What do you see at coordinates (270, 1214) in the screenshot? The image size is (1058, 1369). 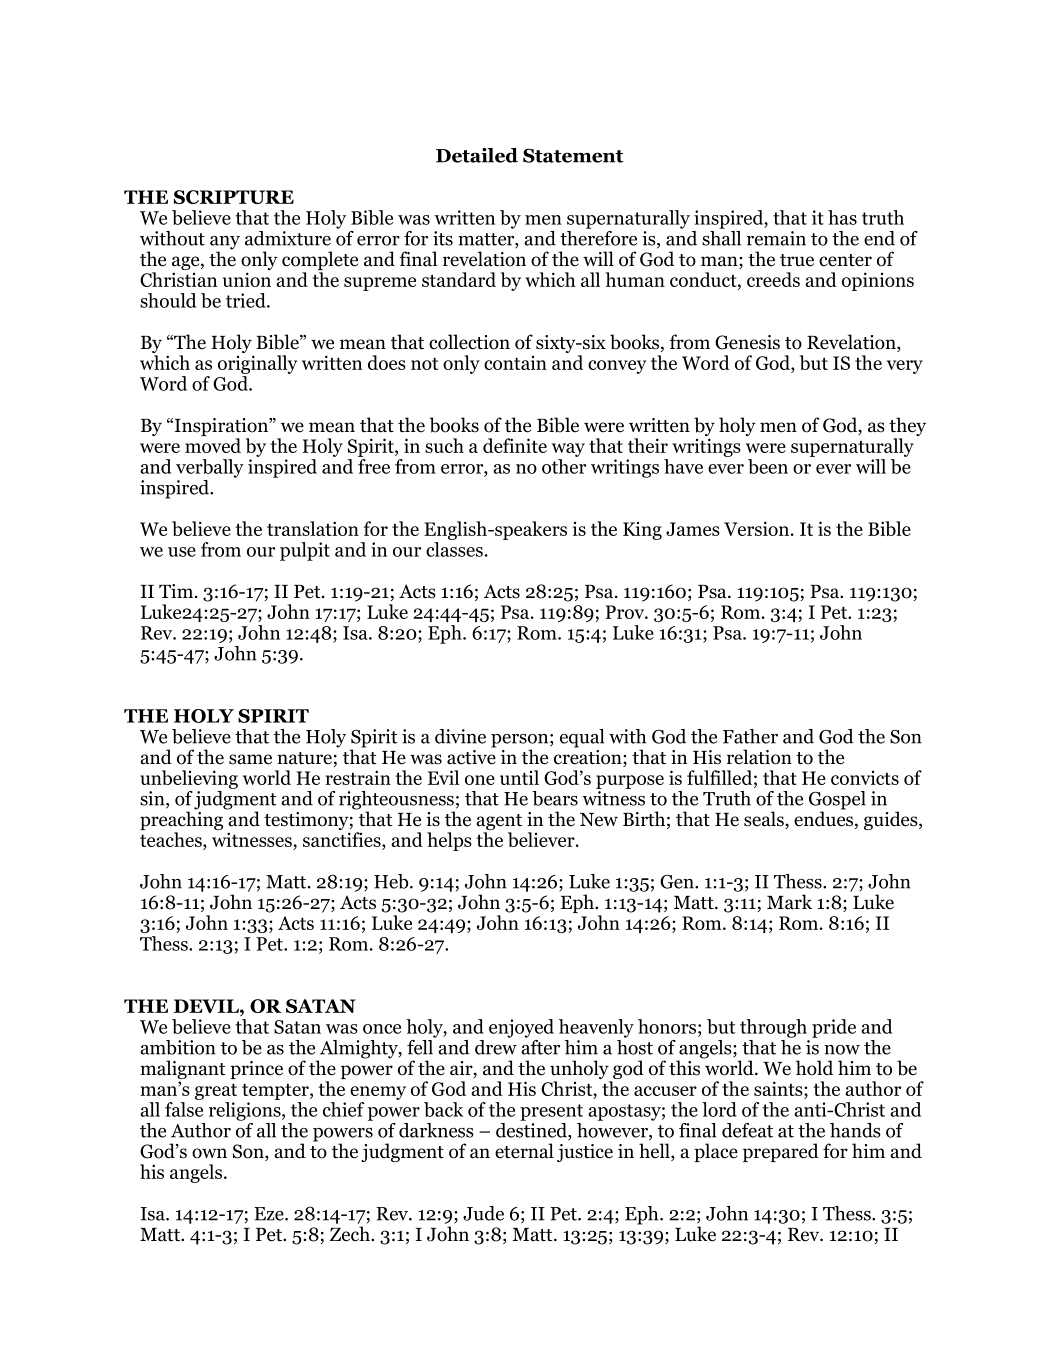 I see `Eze` at bounding box center [270, 1214].
